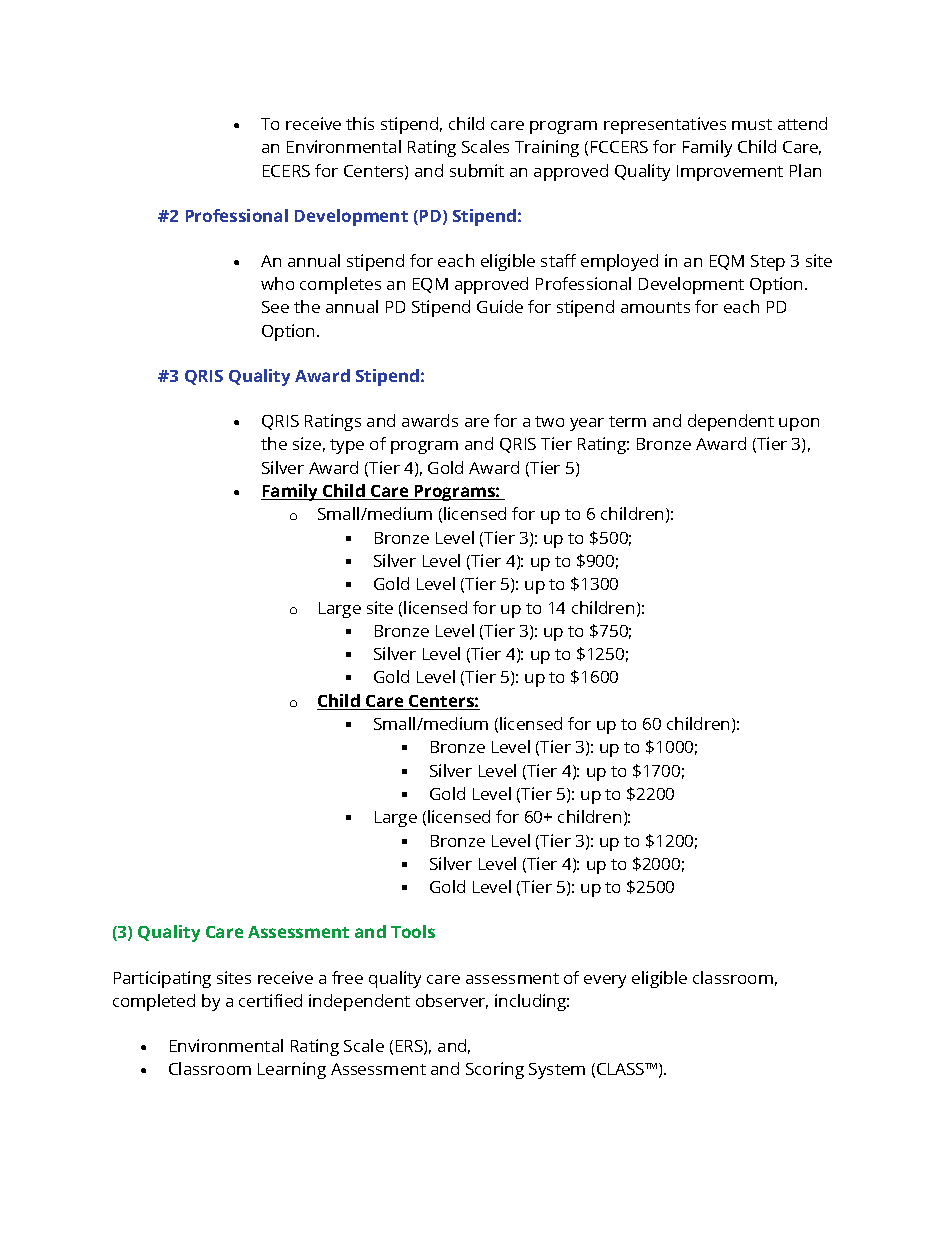 The image size is (952, 1233). What do you see at coordinates (799, 424) in the screenshot?
I see `upon` at bounding box center [799, 424].
